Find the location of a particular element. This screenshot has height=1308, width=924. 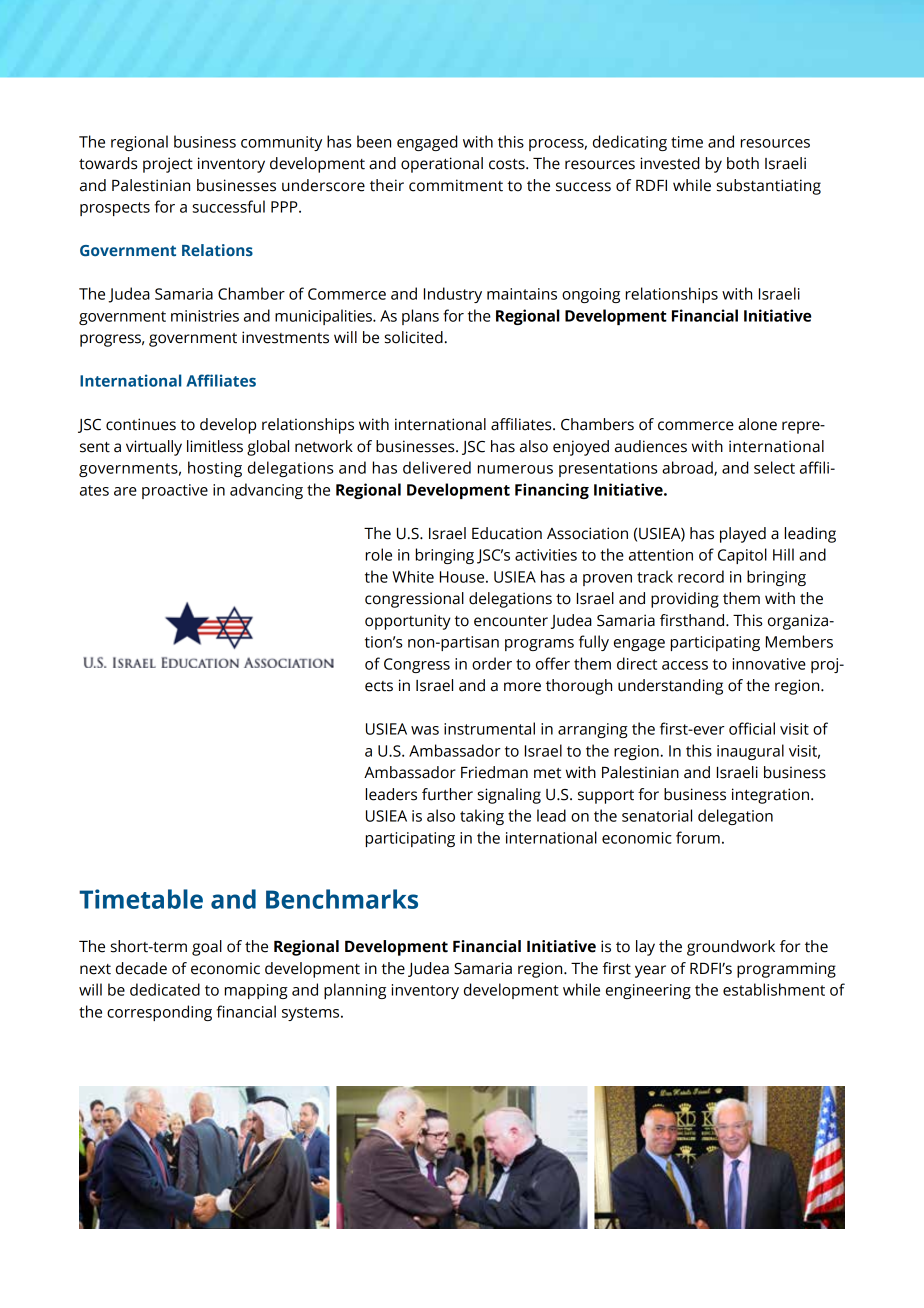

both is located at coordinates (743, 163).
